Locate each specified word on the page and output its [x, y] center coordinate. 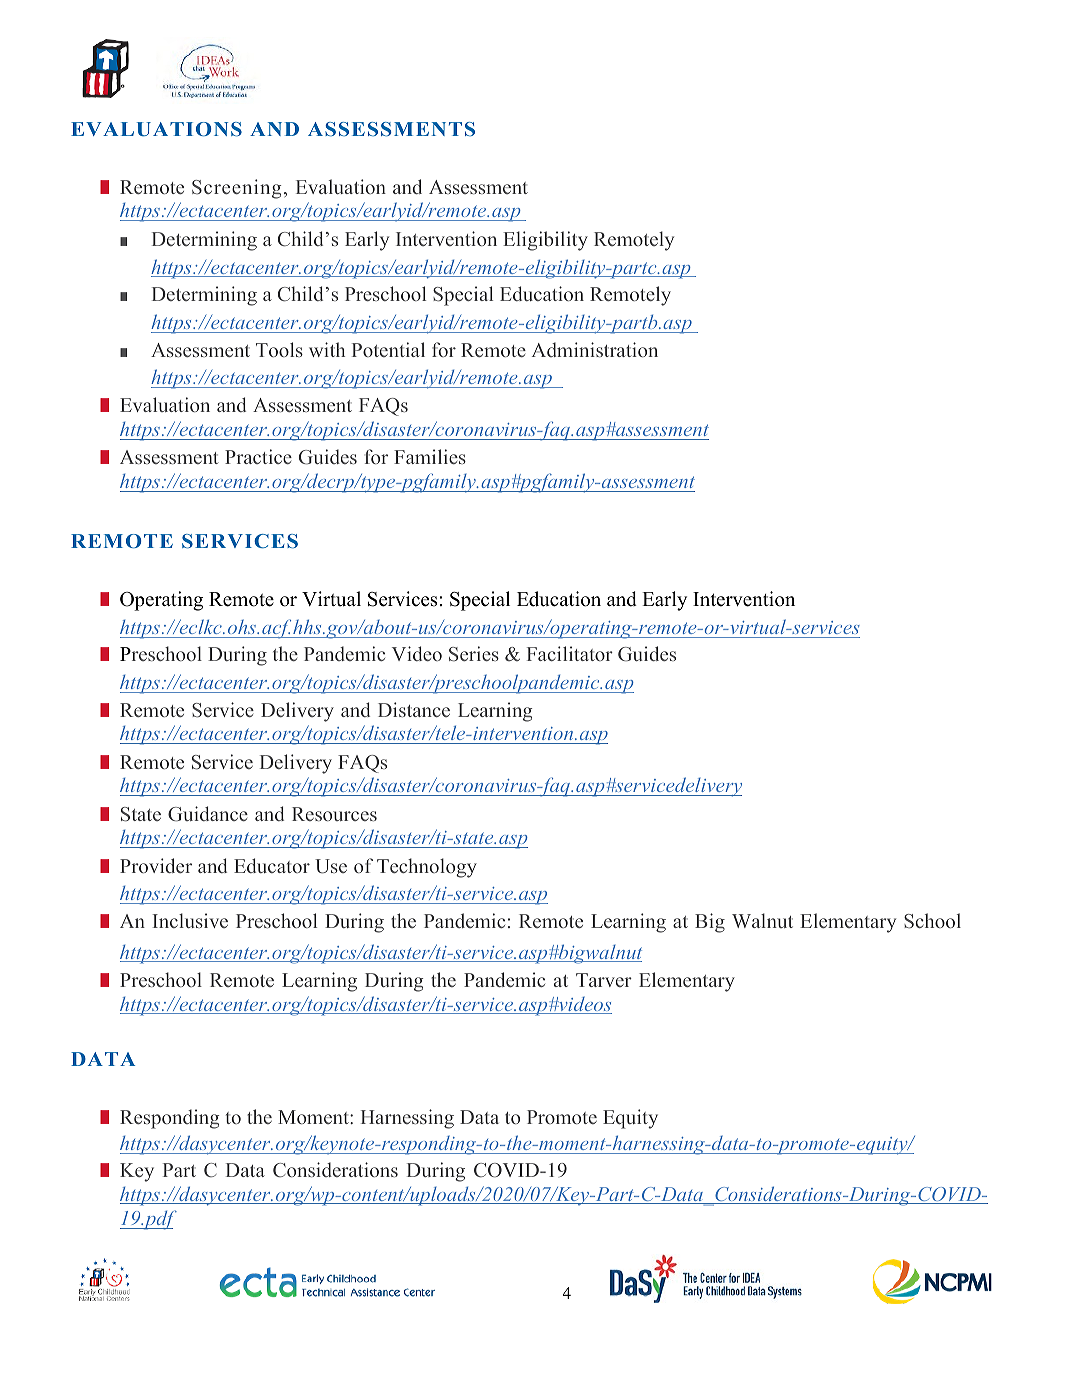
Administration [595, 349]
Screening [237, 189]
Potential [388, 349]
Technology [427, 868]
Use [331, 866]
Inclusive [190, 920]
